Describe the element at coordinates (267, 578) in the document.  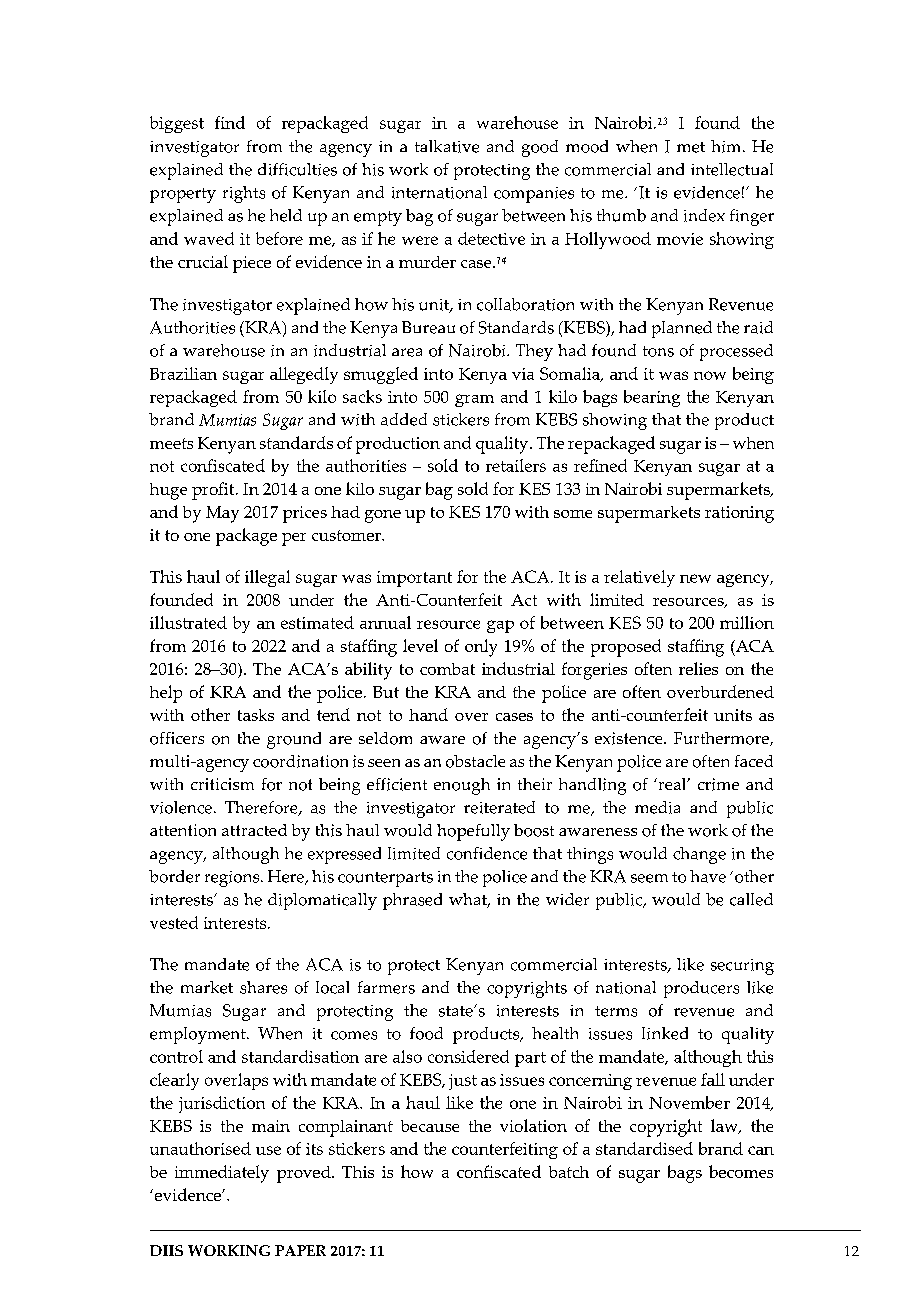
I see `illegal` at that location.
